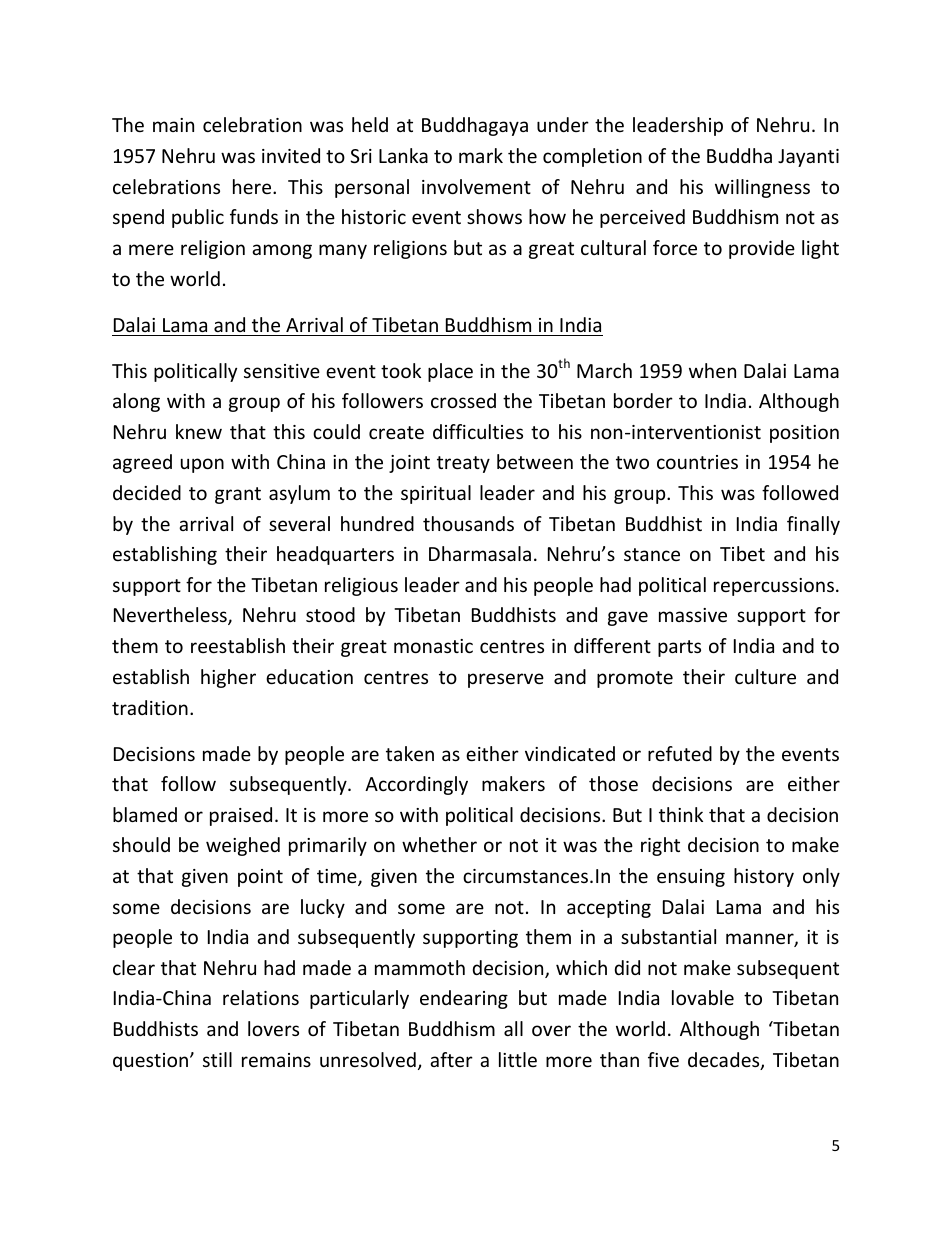 The height and width of the image is (1233, 952). Describe the element at coordinates (725, 1061) in the image. I see `decades` at that location.
